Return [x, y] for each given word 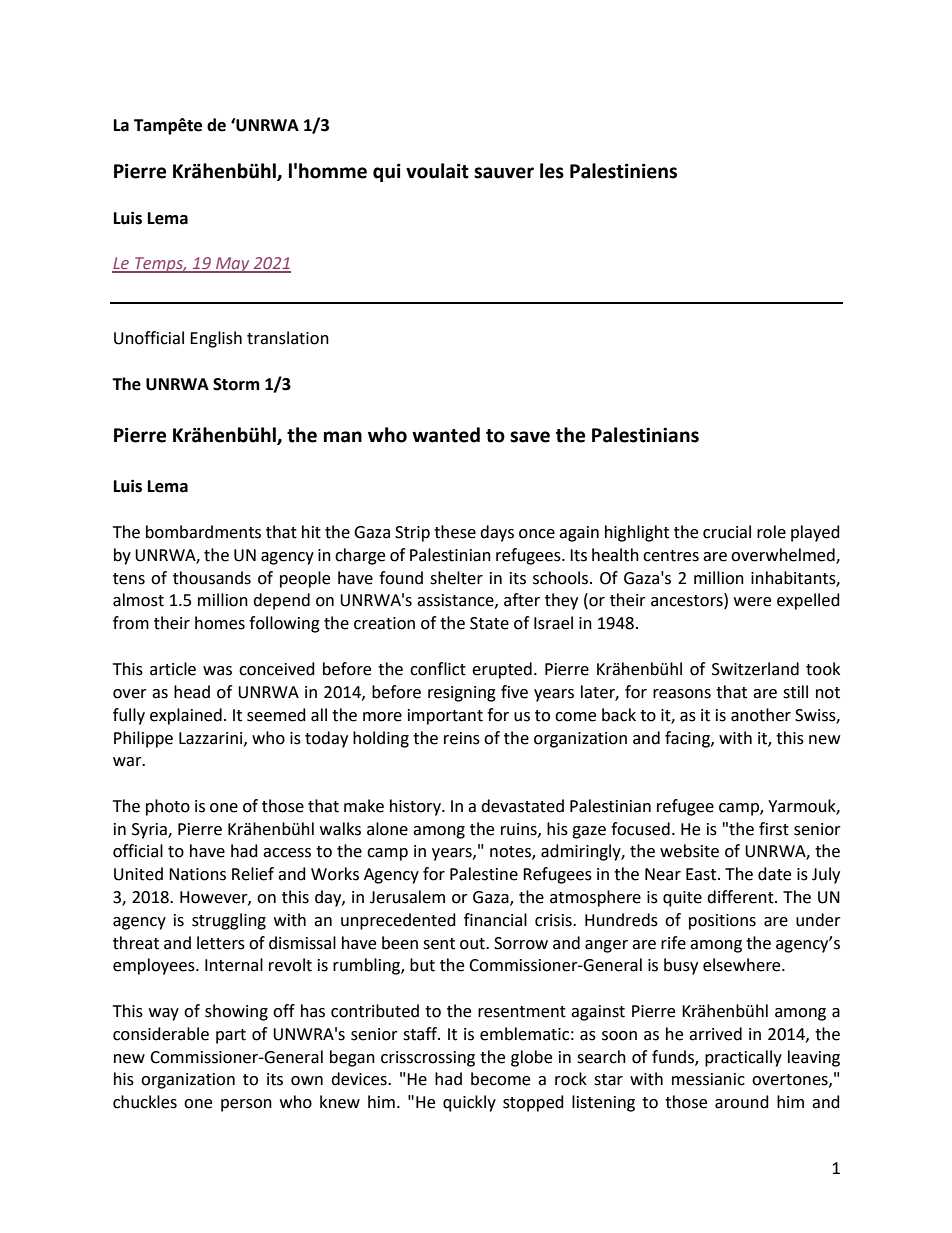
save [530, 437]
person [246, 1105]
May [233, 265]
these [455, 532]
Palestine [484, 874]
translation [288, 338]
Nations [197, 874]
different [741, 897]
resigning [462, 694]
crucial [727, 532]
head [192, 692]
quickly [469, 1103]
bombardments [203, 532]
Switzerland [755, 669]
